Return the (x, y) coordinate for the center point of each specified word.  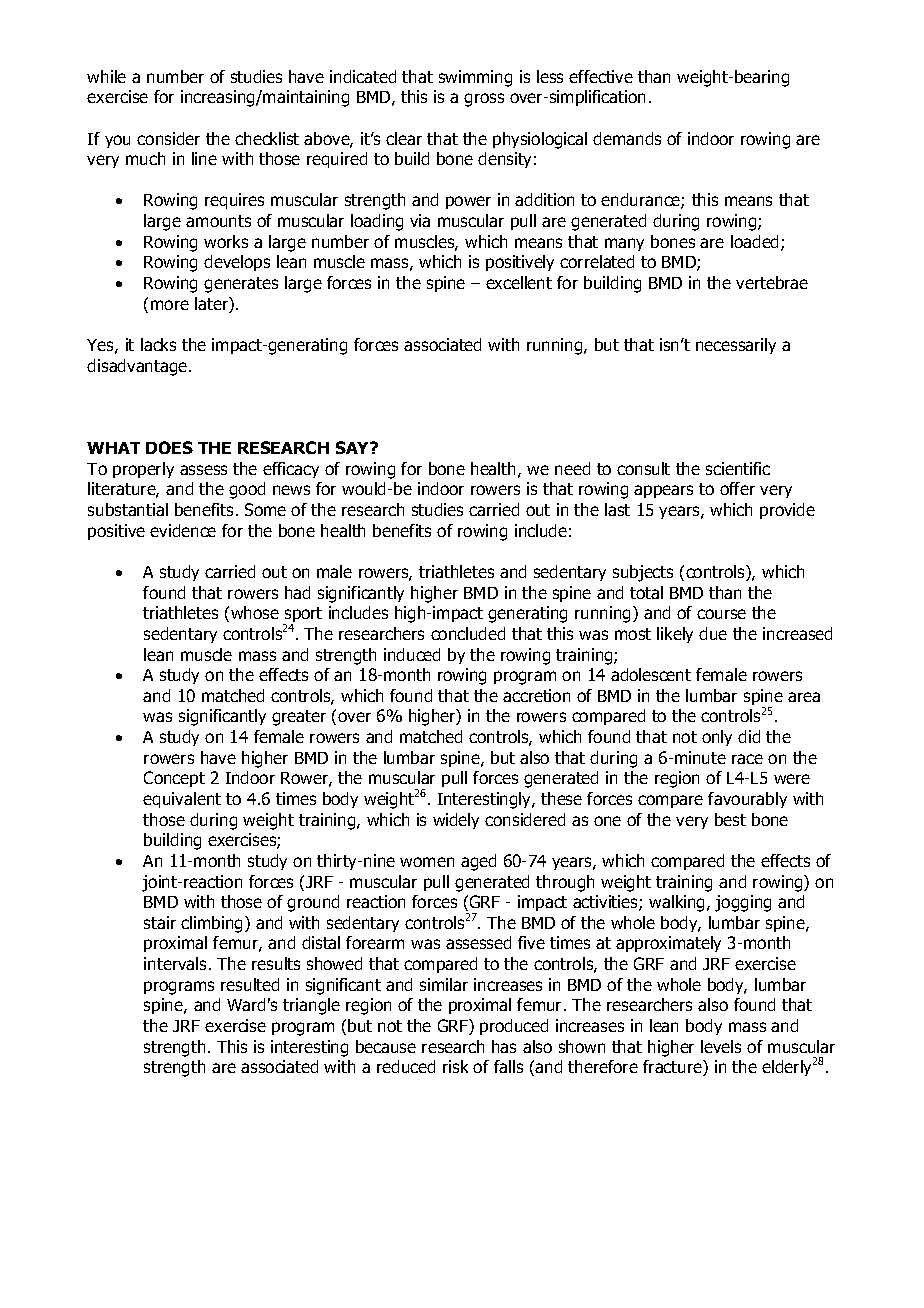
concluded (468, 633)
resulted (250, 984)
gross (484, 100)
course (721, 614)
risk (455, 1066)
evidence (183, 530)
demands (627, 138)
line (204, 158)
